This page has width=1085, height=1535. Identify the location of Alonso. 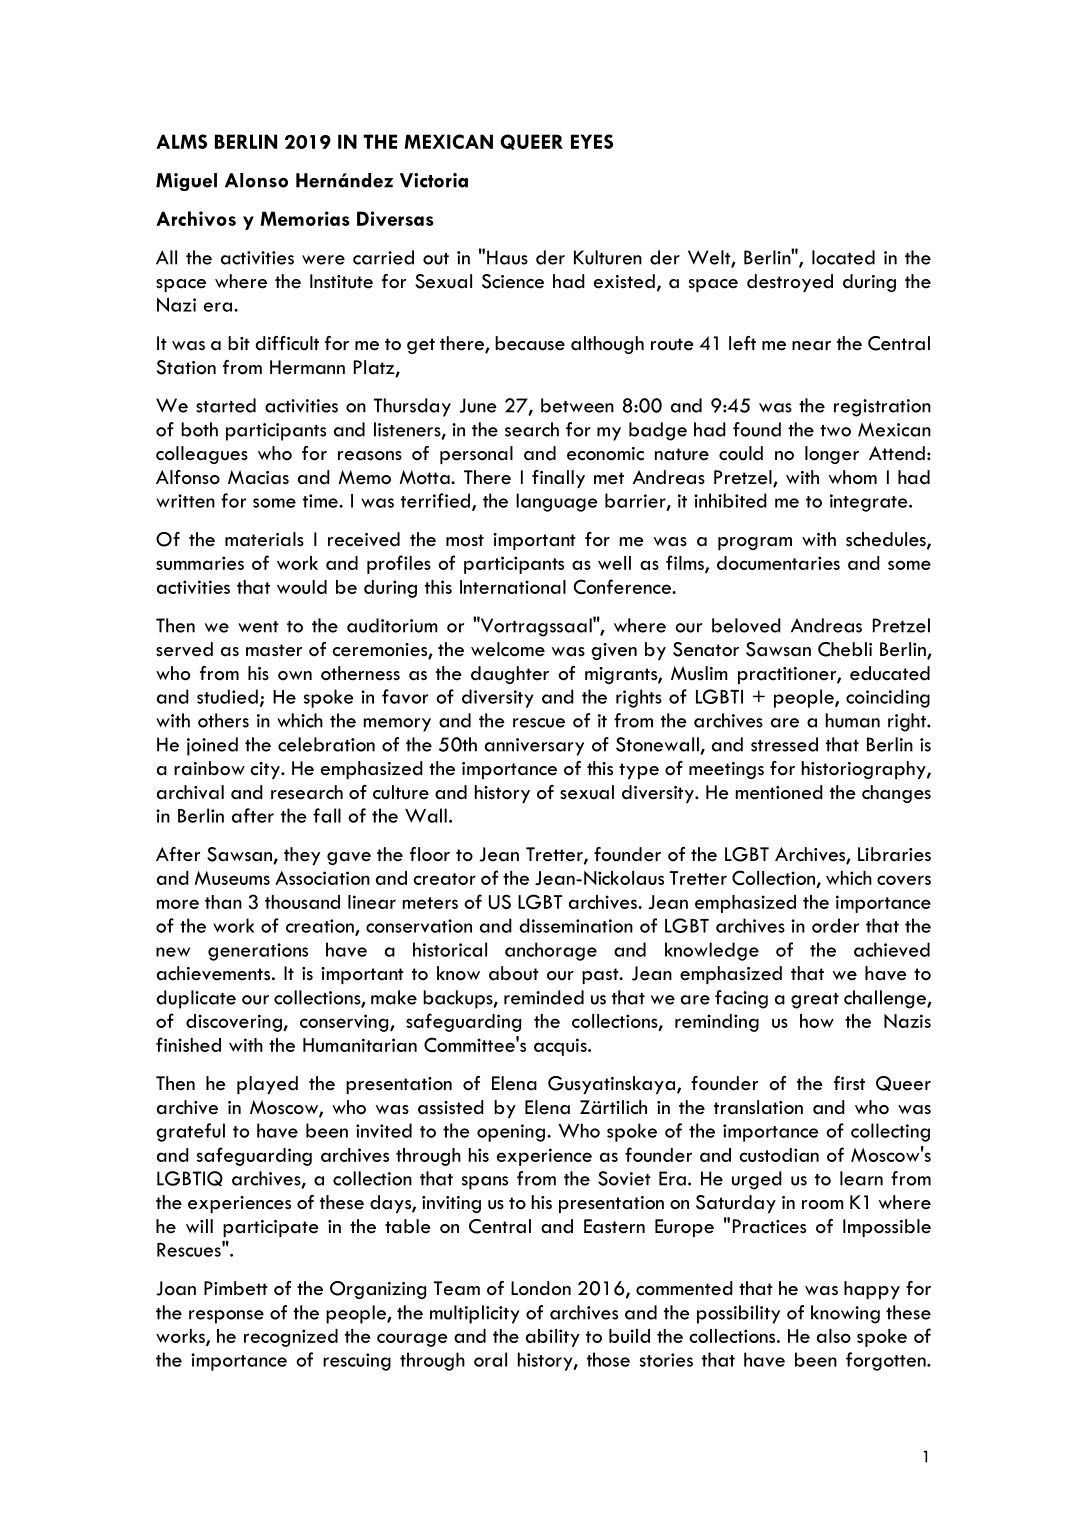
(256, 180).
